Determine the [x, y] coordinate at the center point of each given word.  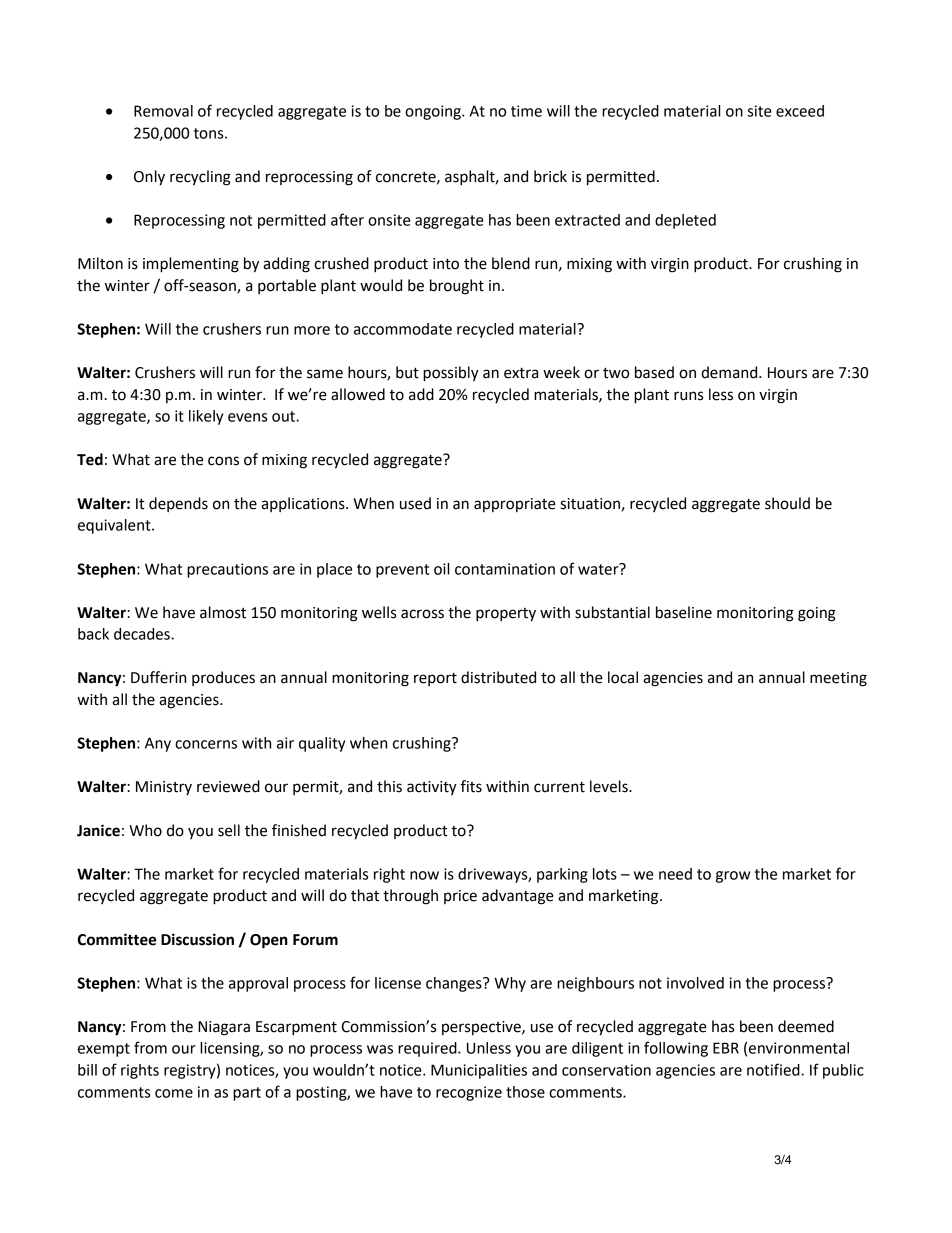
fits [471, 786]
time [526, 111]
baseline [684, 612]
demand [730, 372]
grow [733, 877]
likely [206, 417]
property [506, 615]
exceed [800, 111]
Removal [163, 111]
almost [223, 612]
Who [145, 830]
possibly [451, 374]
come [174, 1093]
